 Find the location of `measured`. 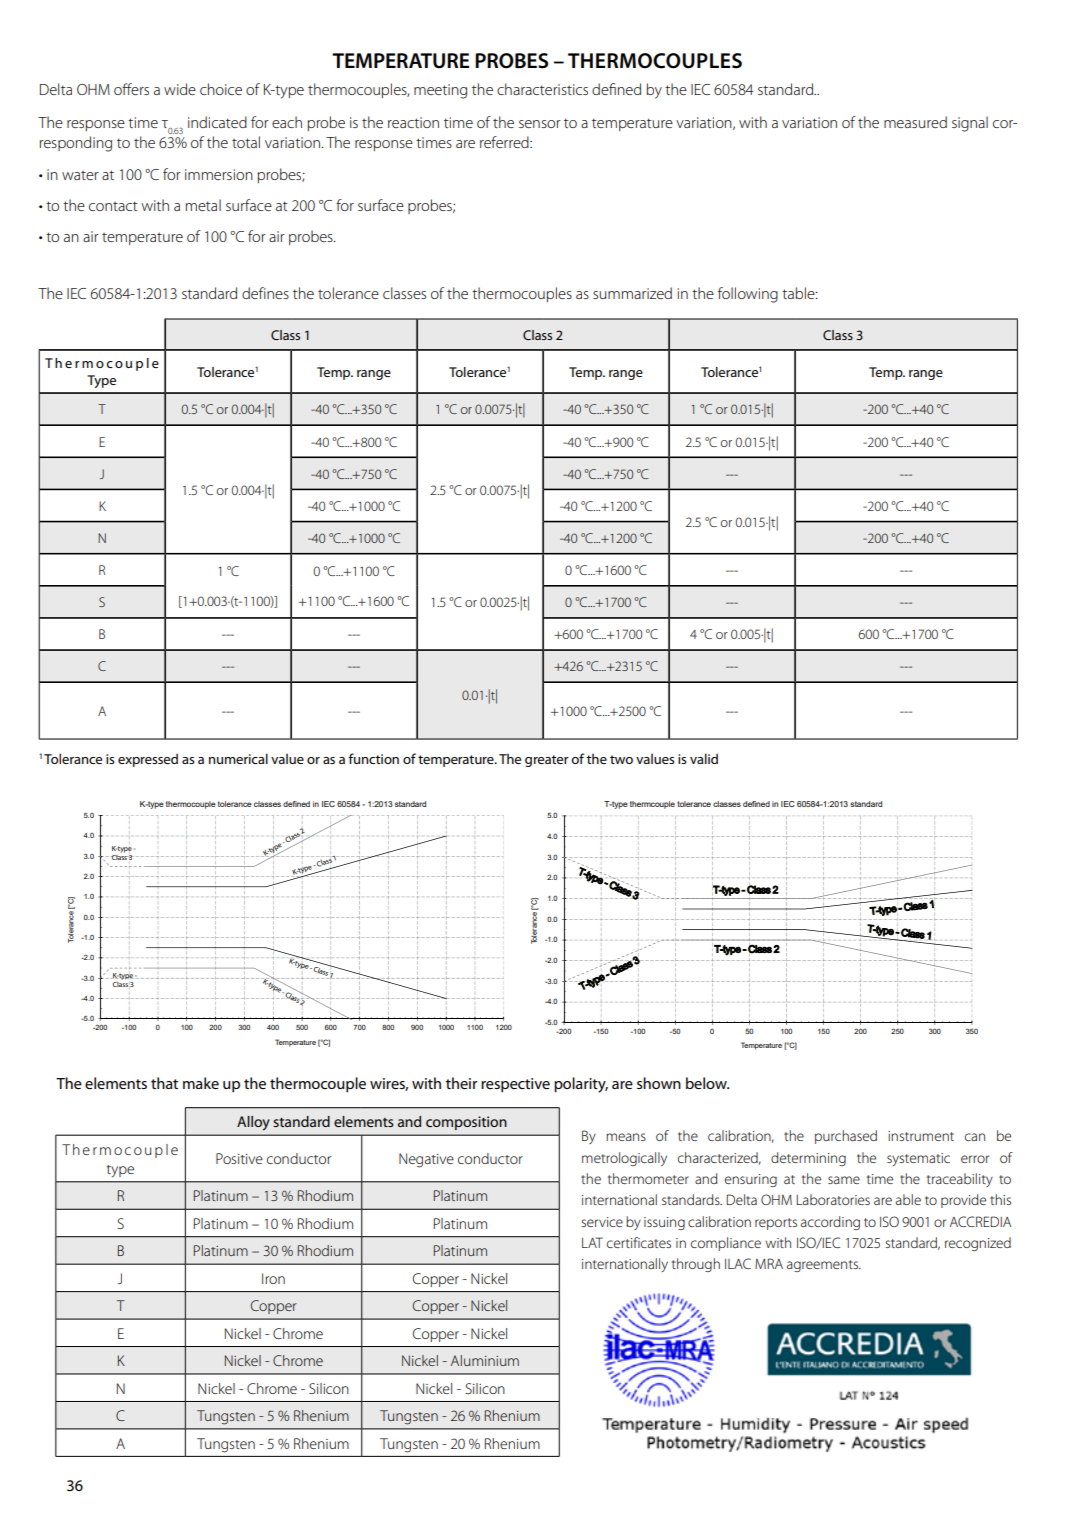

measured is located at coordinates (915, 122).
